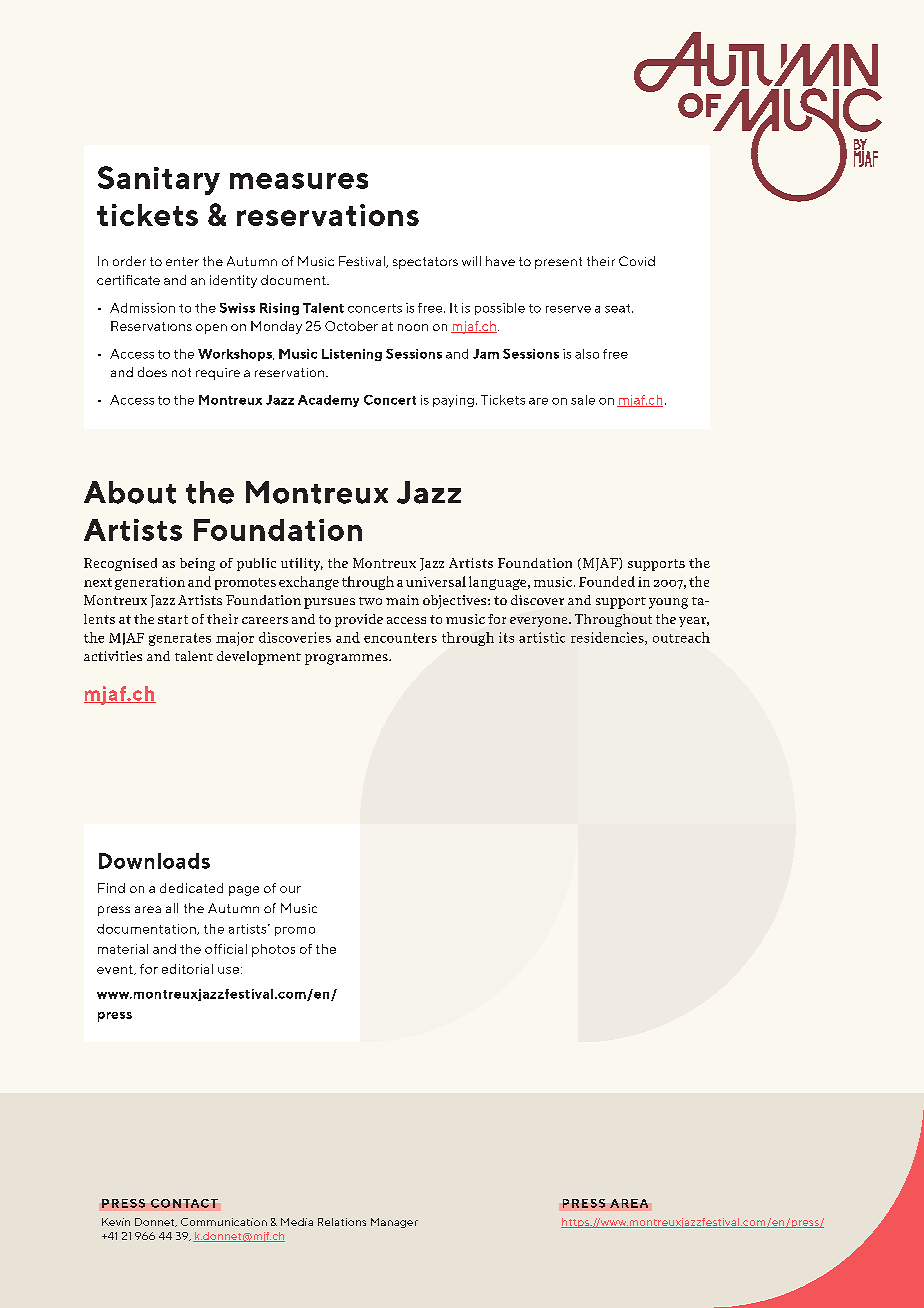 The width and height of the page is (924, 1308). I want to click on Covid, so click(637, 261).
